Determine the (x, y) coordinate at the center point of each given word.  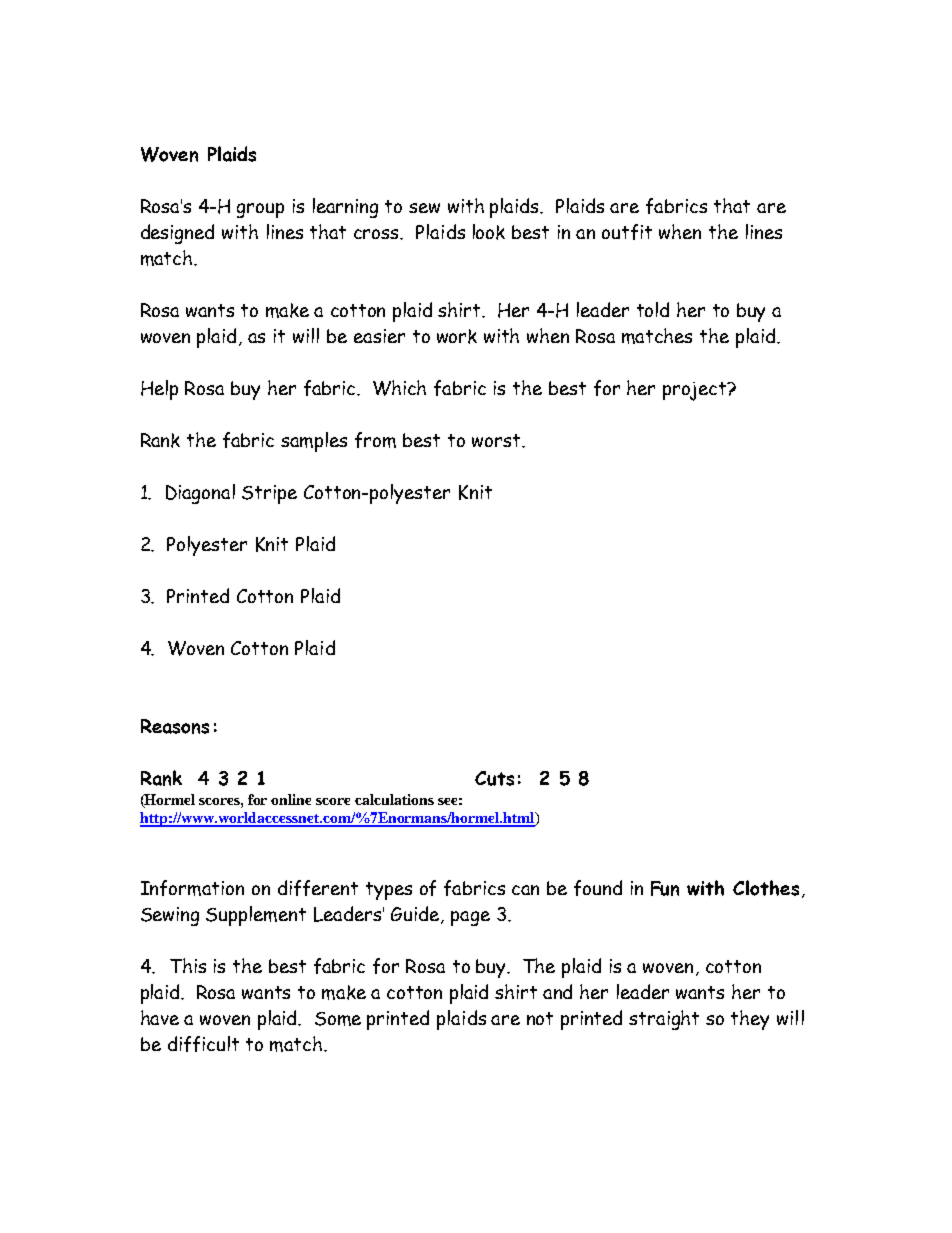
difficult (203, 1044)
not (540, 1018)
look (489, 232)
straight (664, 1020)
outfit (627, 232)
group (260, 210)
